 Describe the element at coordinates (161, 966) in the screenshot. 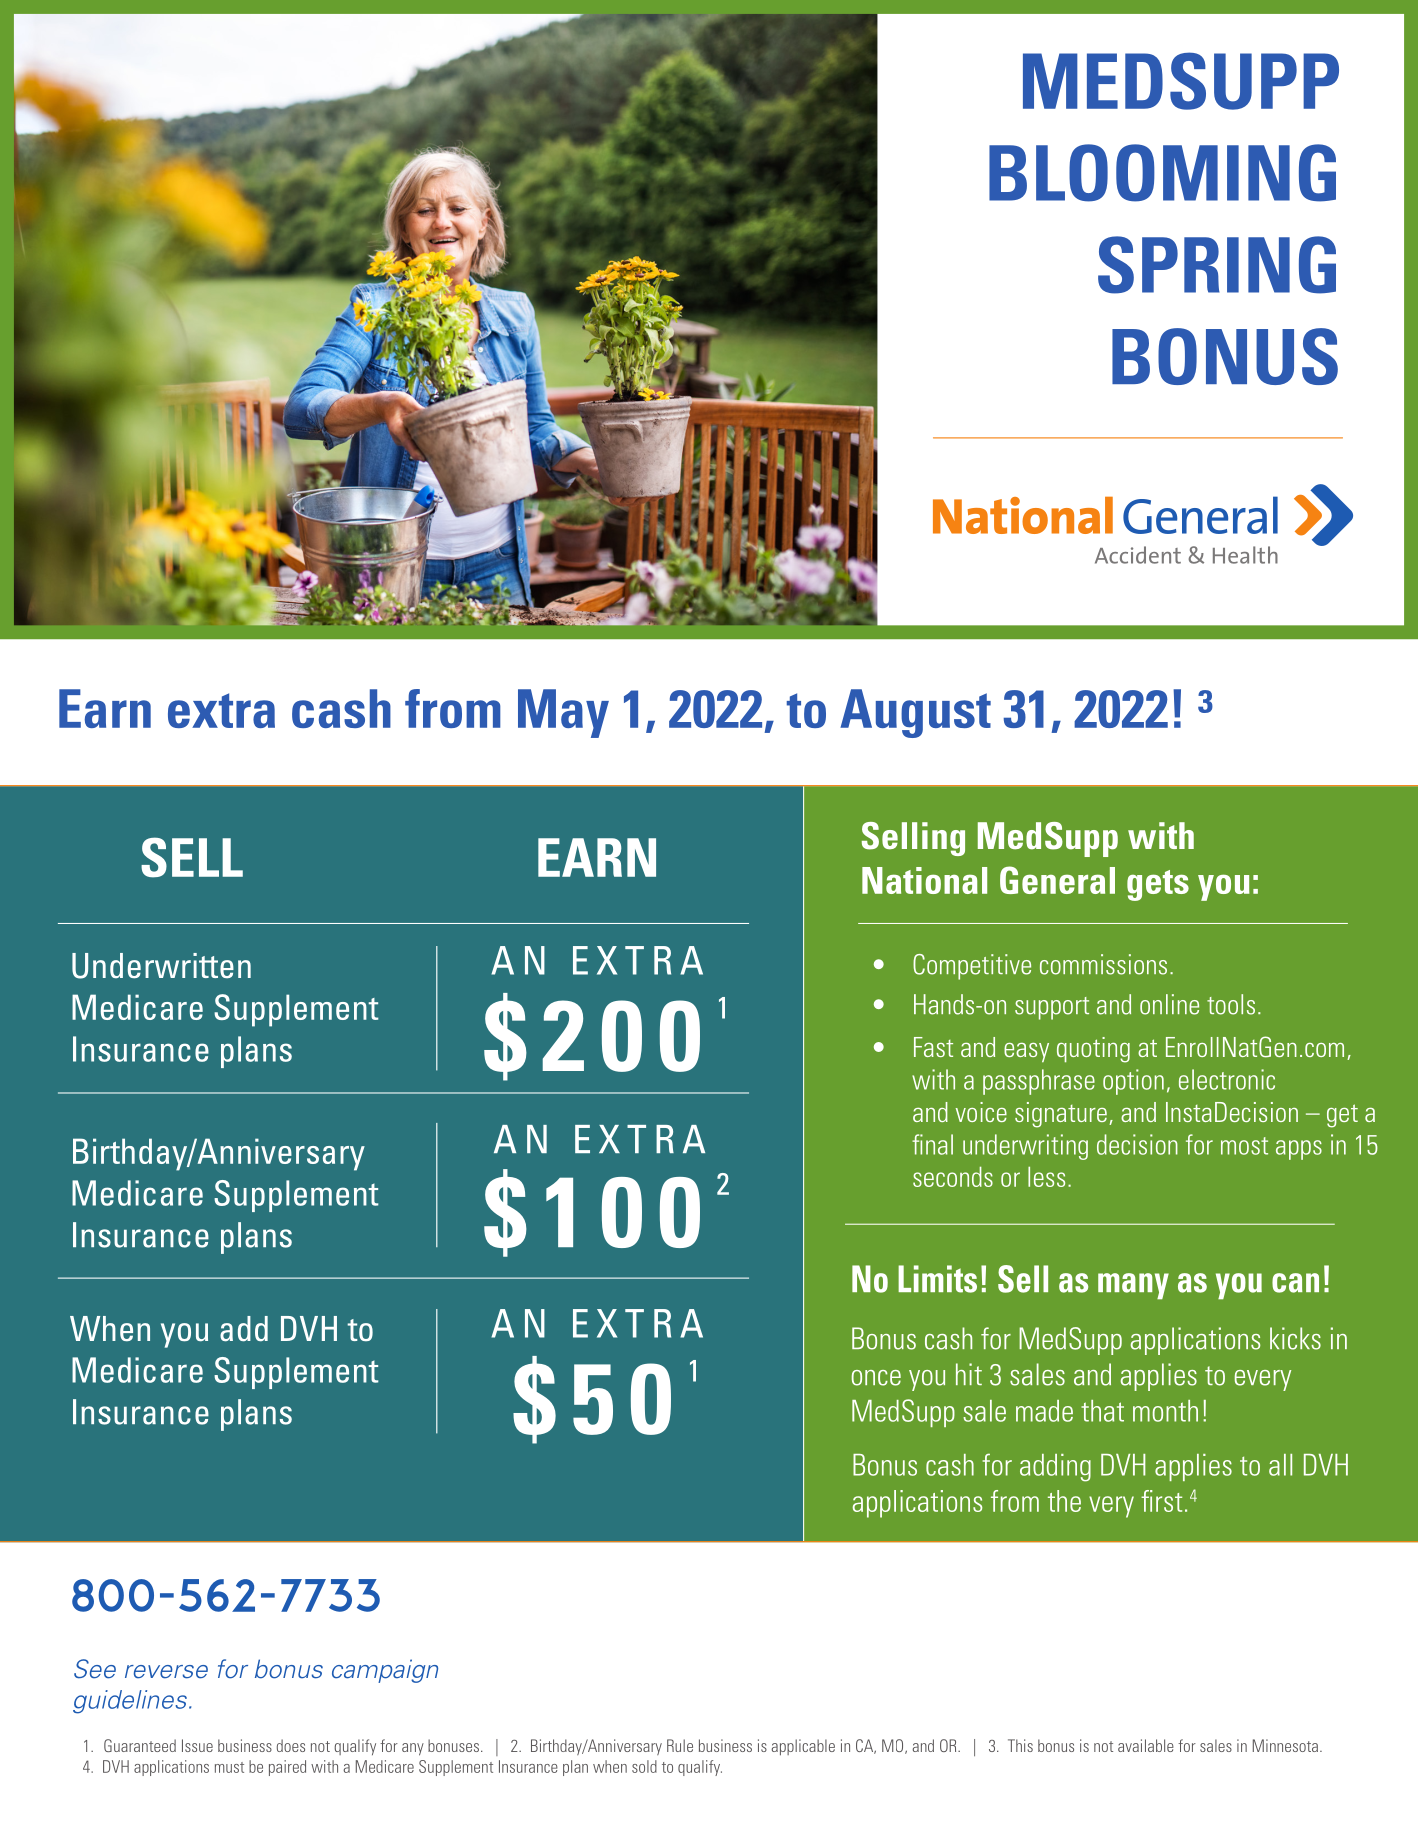

I see `Underwritten` at that location.
